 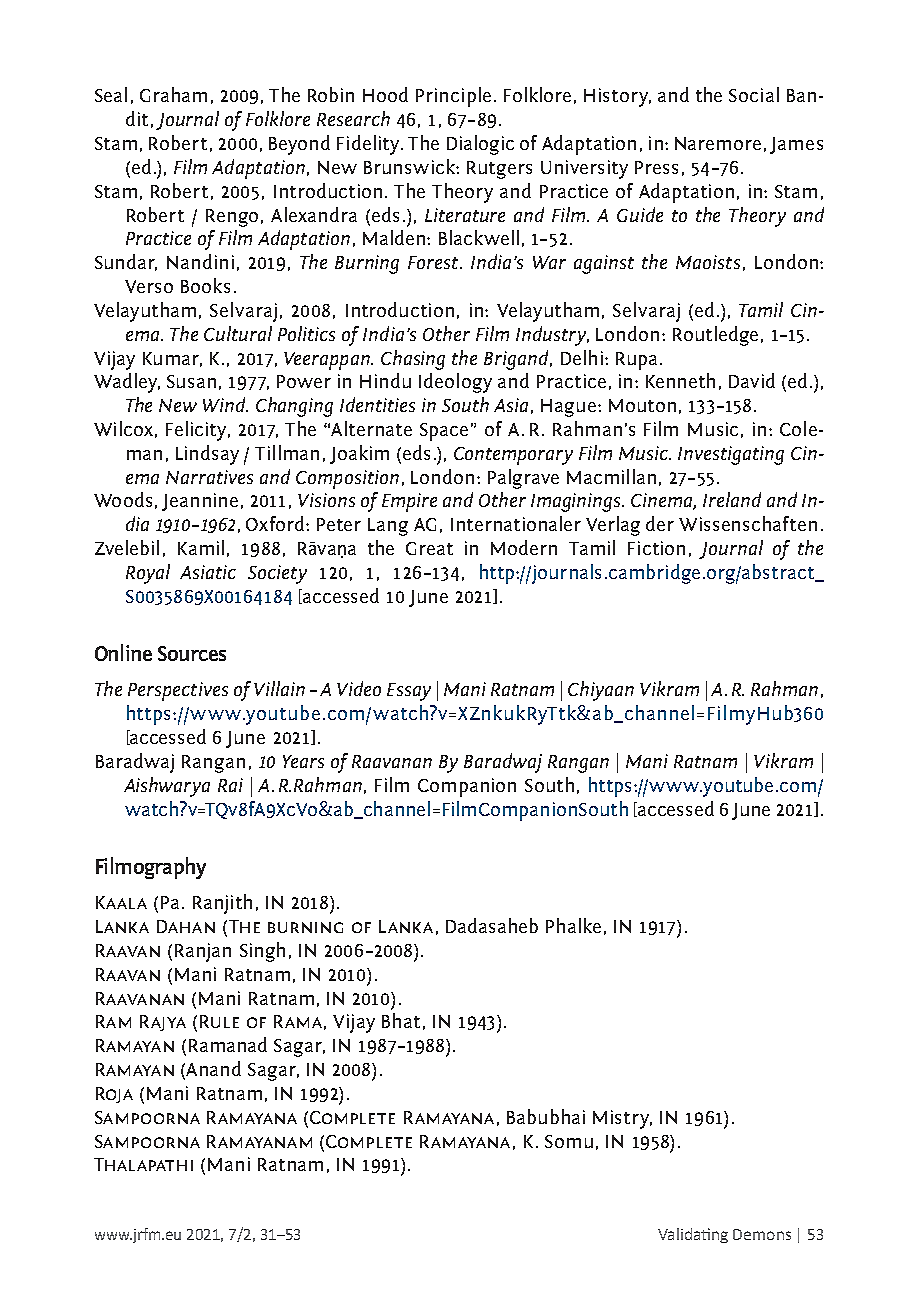 What do you see at coordinates (754, 94) in the page?
I see `Social` at bounding box center [754, 94].
